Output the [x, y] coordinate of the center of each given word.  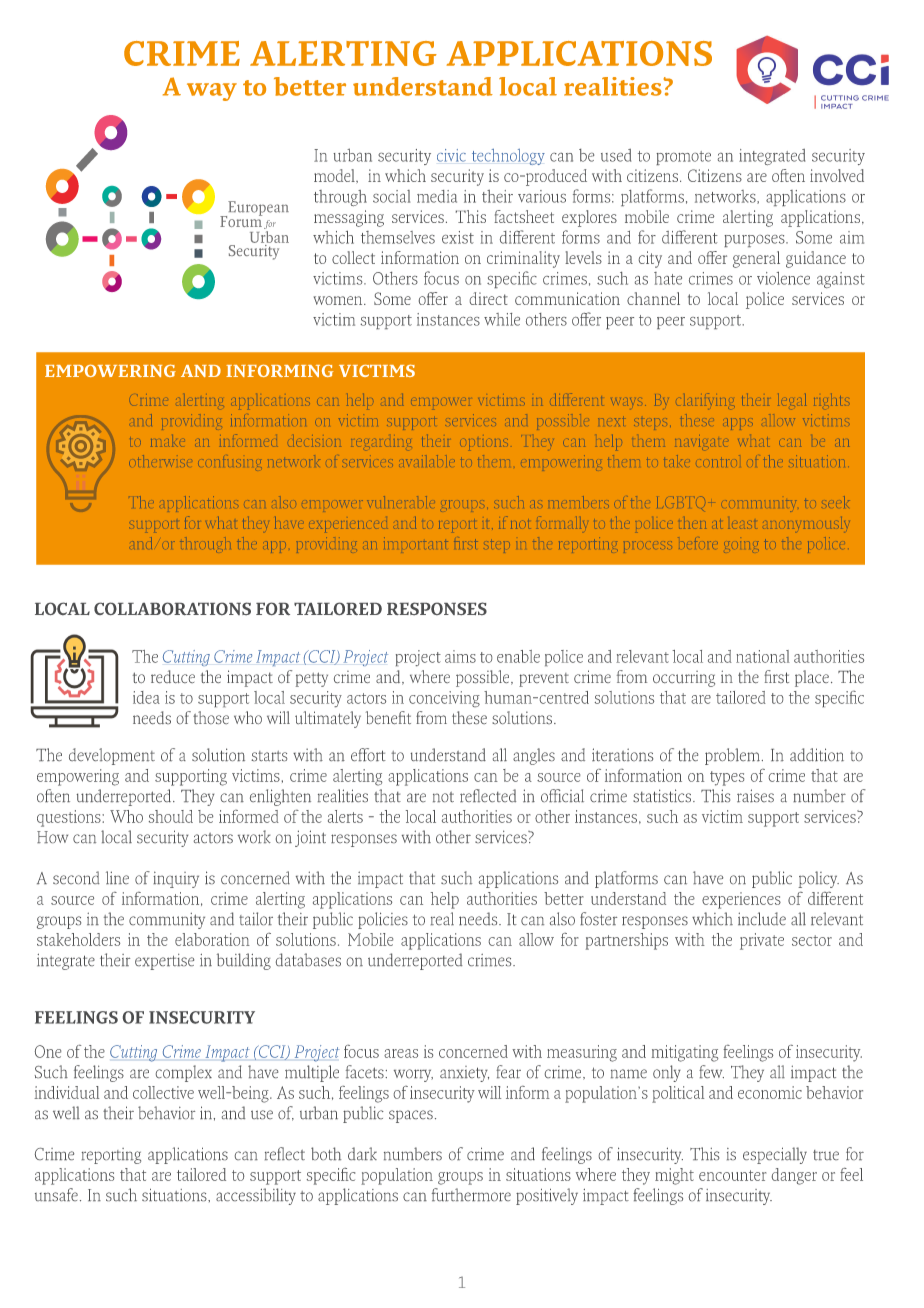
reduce [173, 676]
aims [460, 656]
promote [683, 158]
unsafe [56, 1194]
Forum [241, 220]
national [763, 656]
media [437, 196]
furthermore [471, 1194]
